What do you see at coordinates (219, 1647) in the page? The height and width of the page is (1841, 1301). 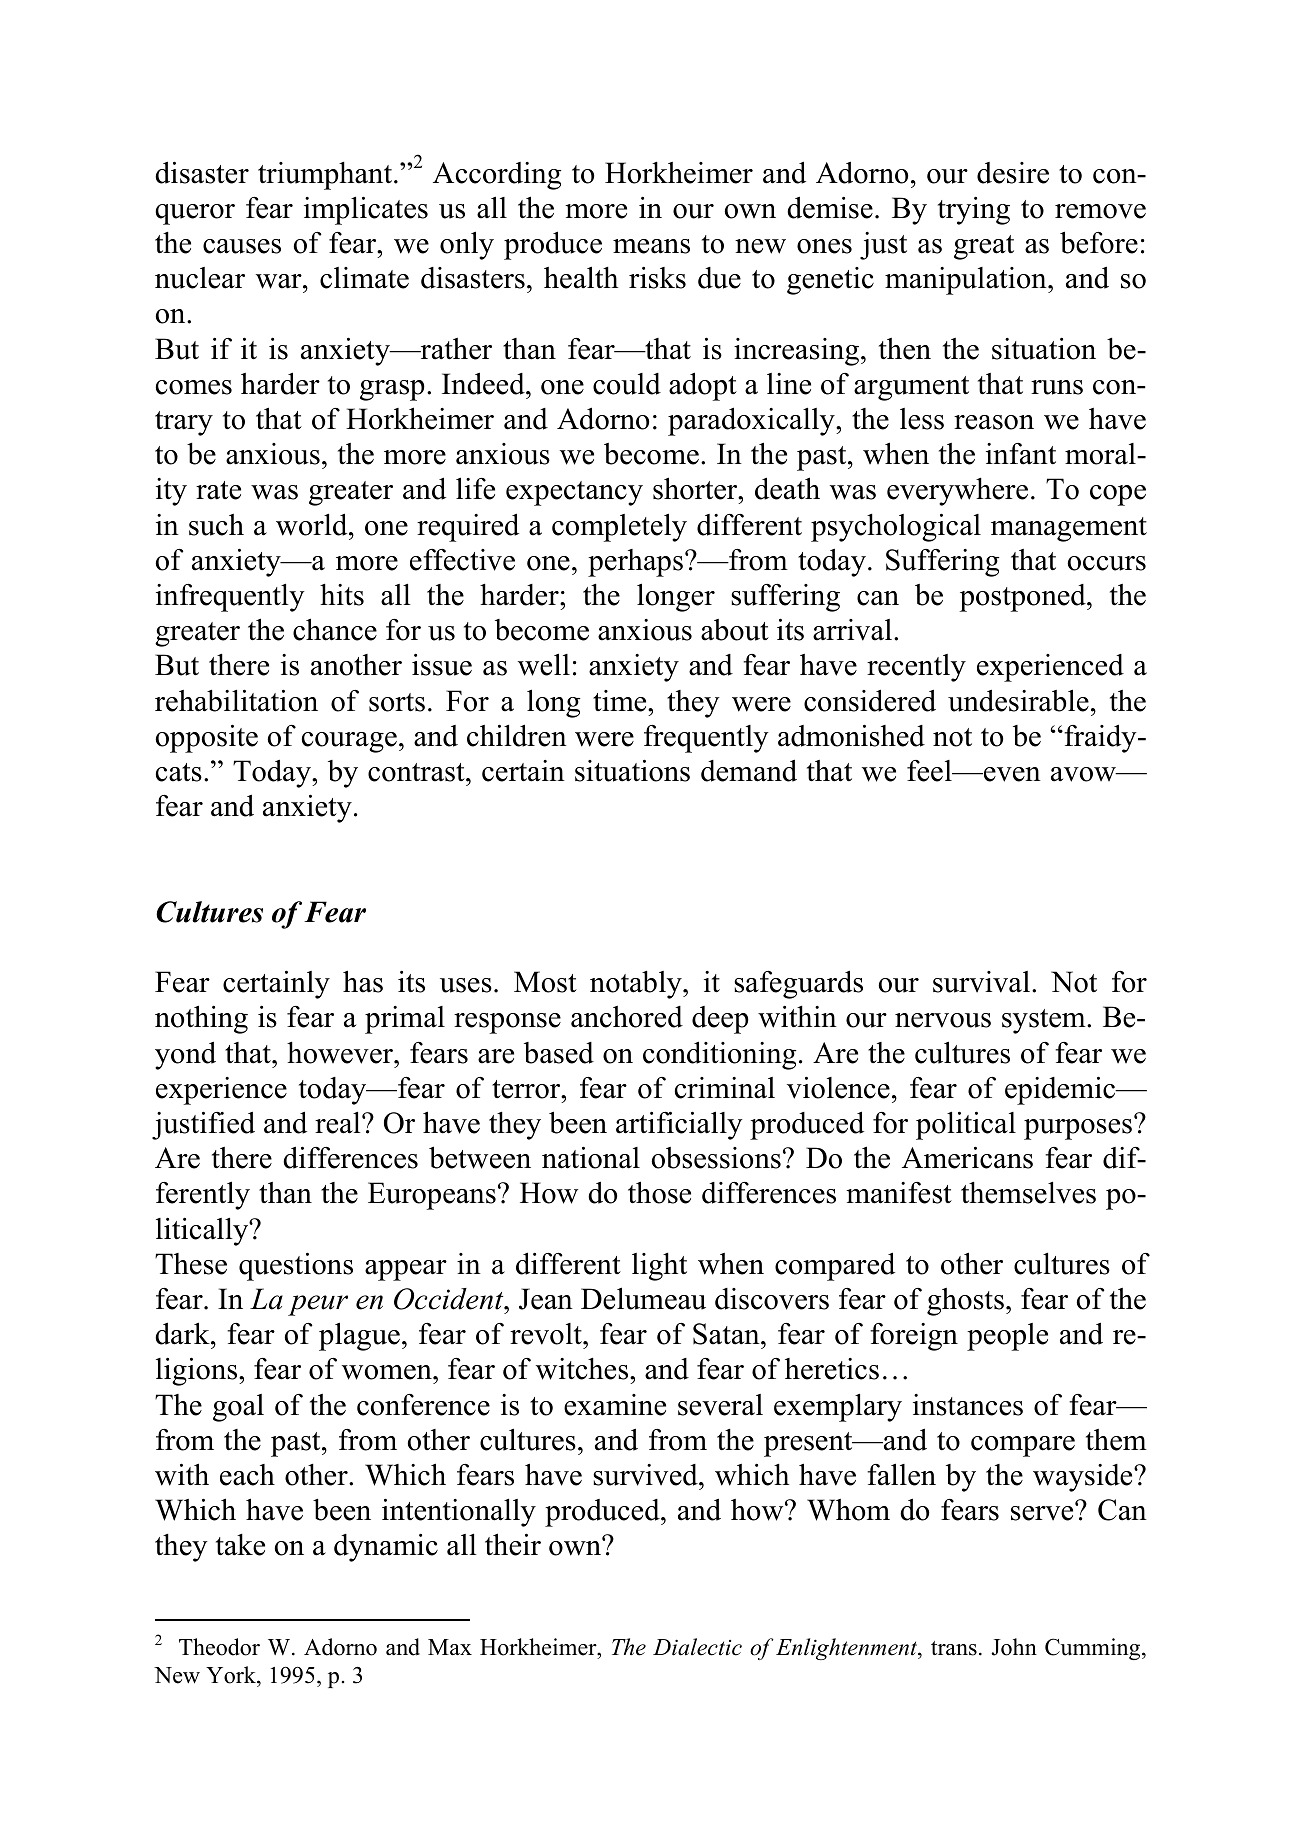 I see `Theodor` at bounding box center [219, 1647].
